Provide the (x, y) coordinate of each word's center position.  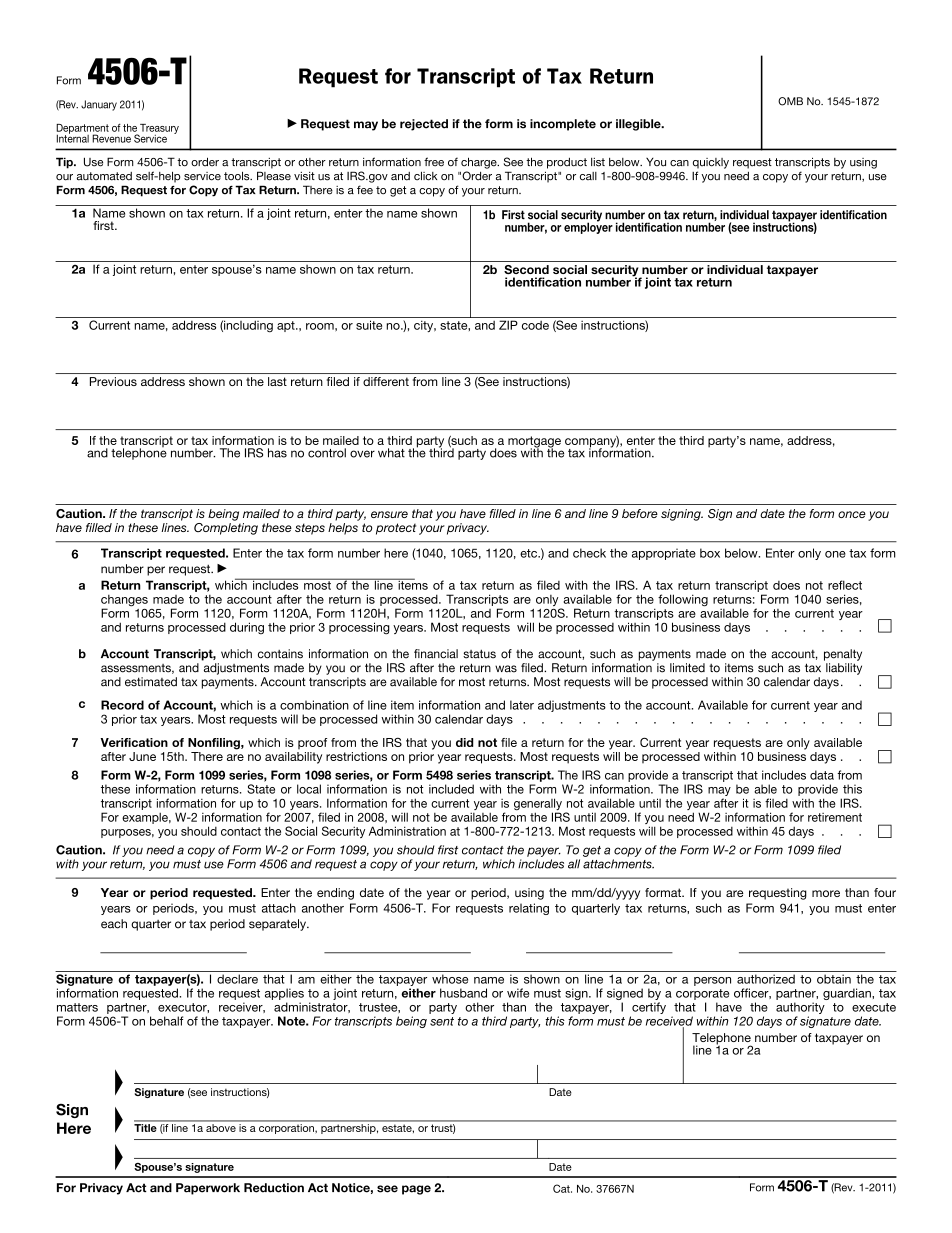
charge (480, 163)
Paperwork (208, 1189)
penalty (843, 655)
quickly (711, 163)
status (479, 654)
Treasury (158, 130)
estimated (151, 682)
